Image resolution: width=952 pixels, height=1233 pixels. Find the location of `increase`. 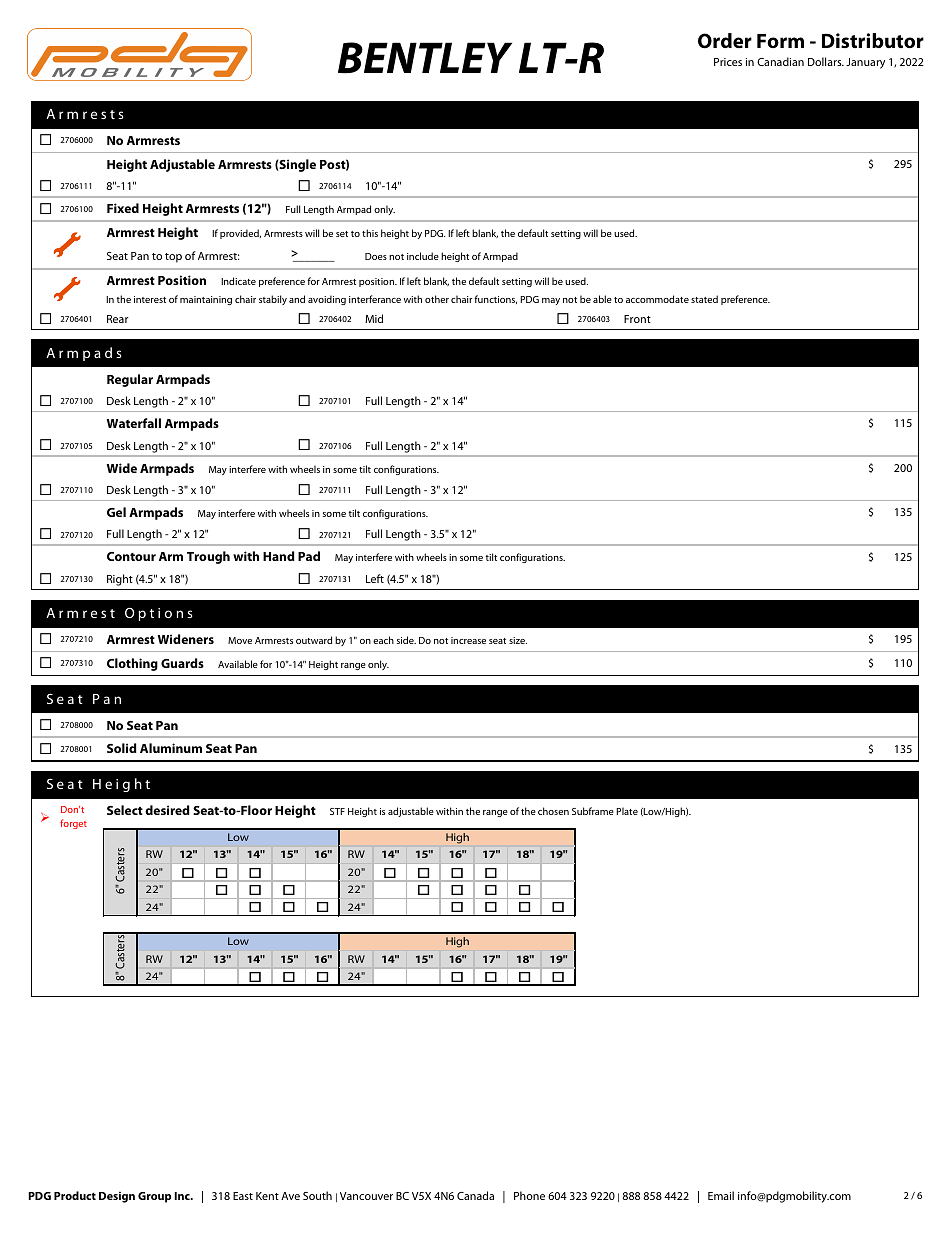

increase is located at coordinates (468, 640).
